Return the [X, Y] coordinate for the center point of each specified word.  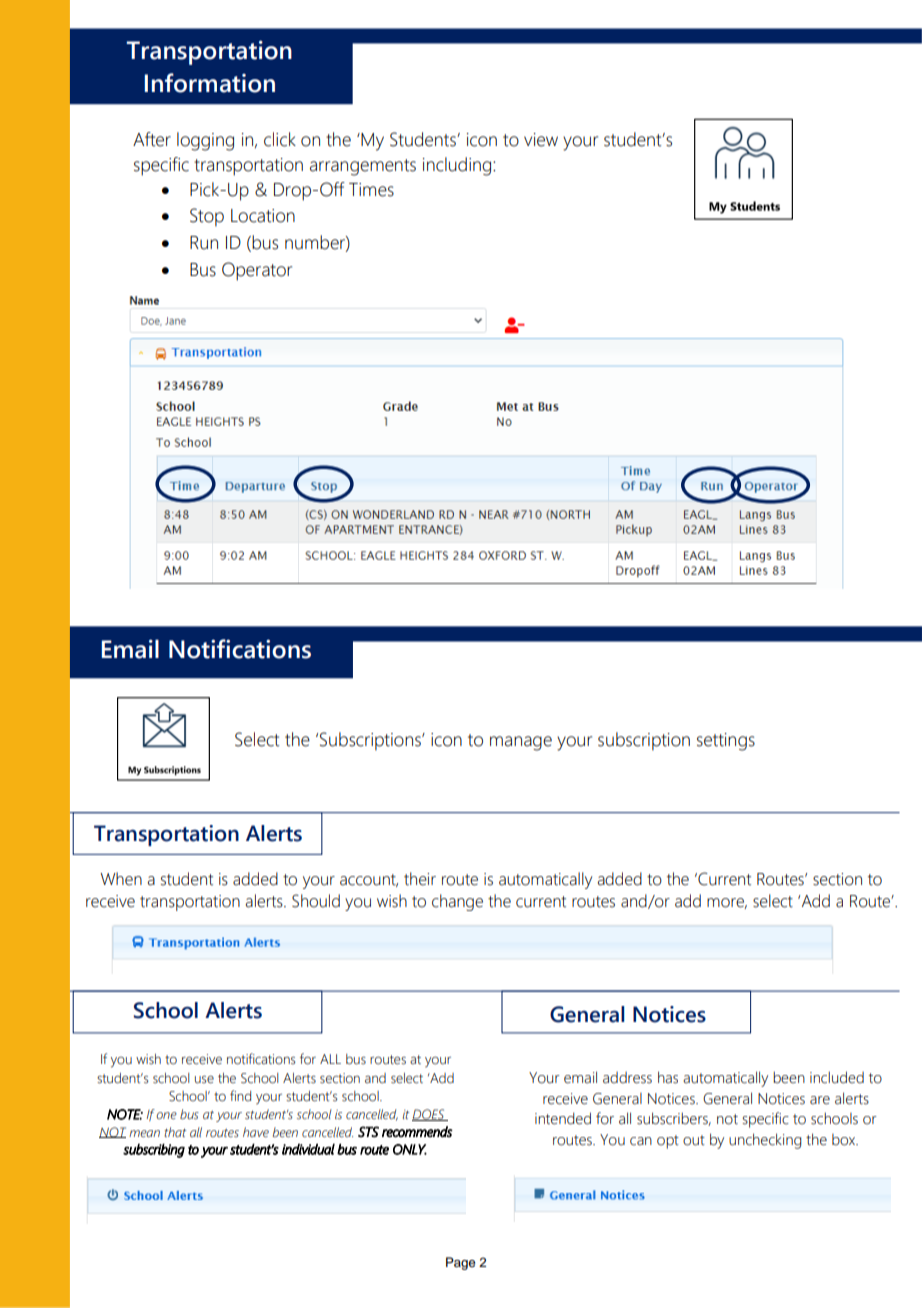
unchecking [765, 1141]
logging [205, 141]
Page [461, 1263]
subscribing [154, 1150]
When [121, 879]
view [541, 140]
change [457, 902]
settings [726, 742]
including [458, 166]
